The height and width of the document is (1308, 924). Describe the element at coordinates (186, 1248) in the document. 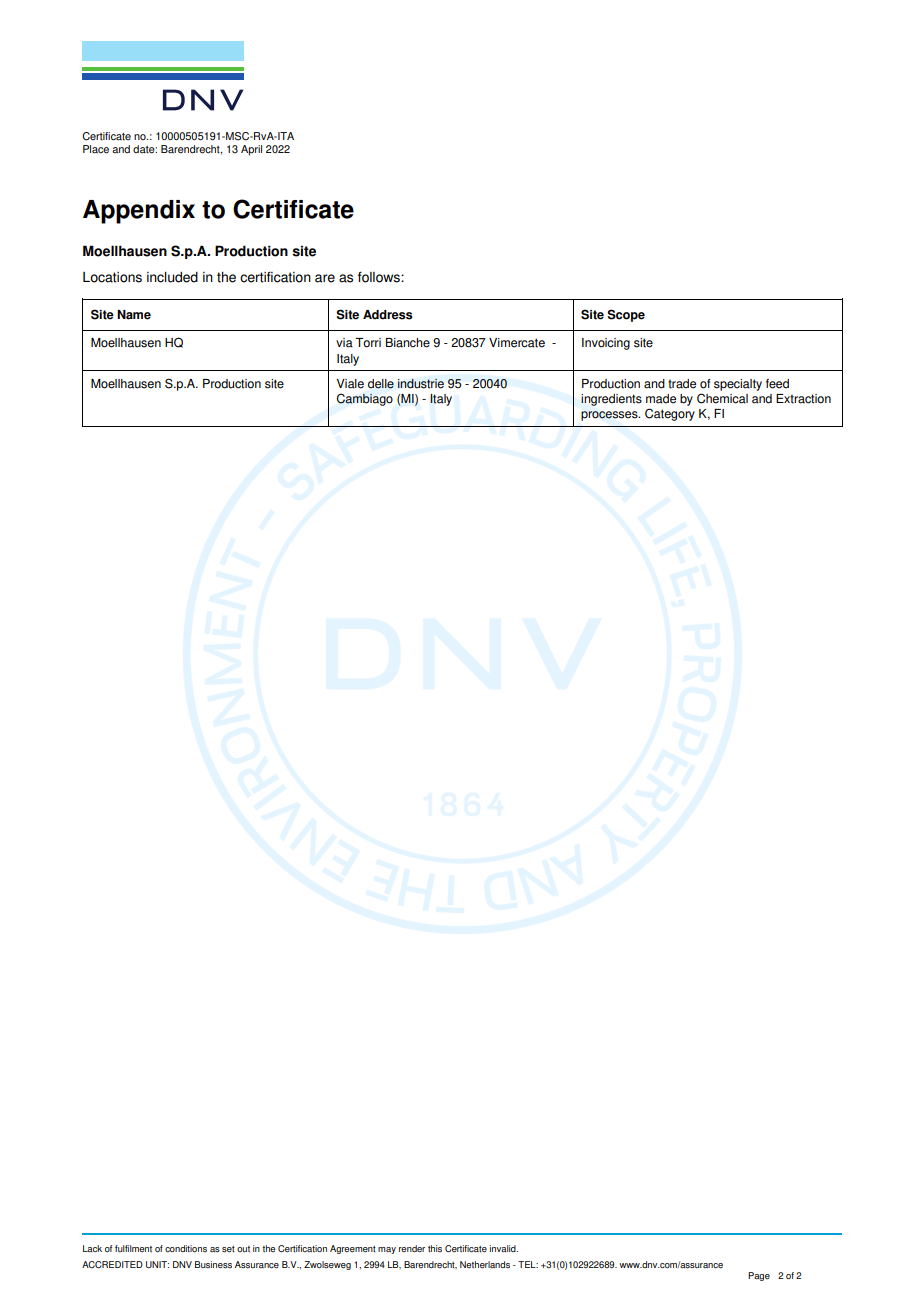

I see `conditions` at that location.
